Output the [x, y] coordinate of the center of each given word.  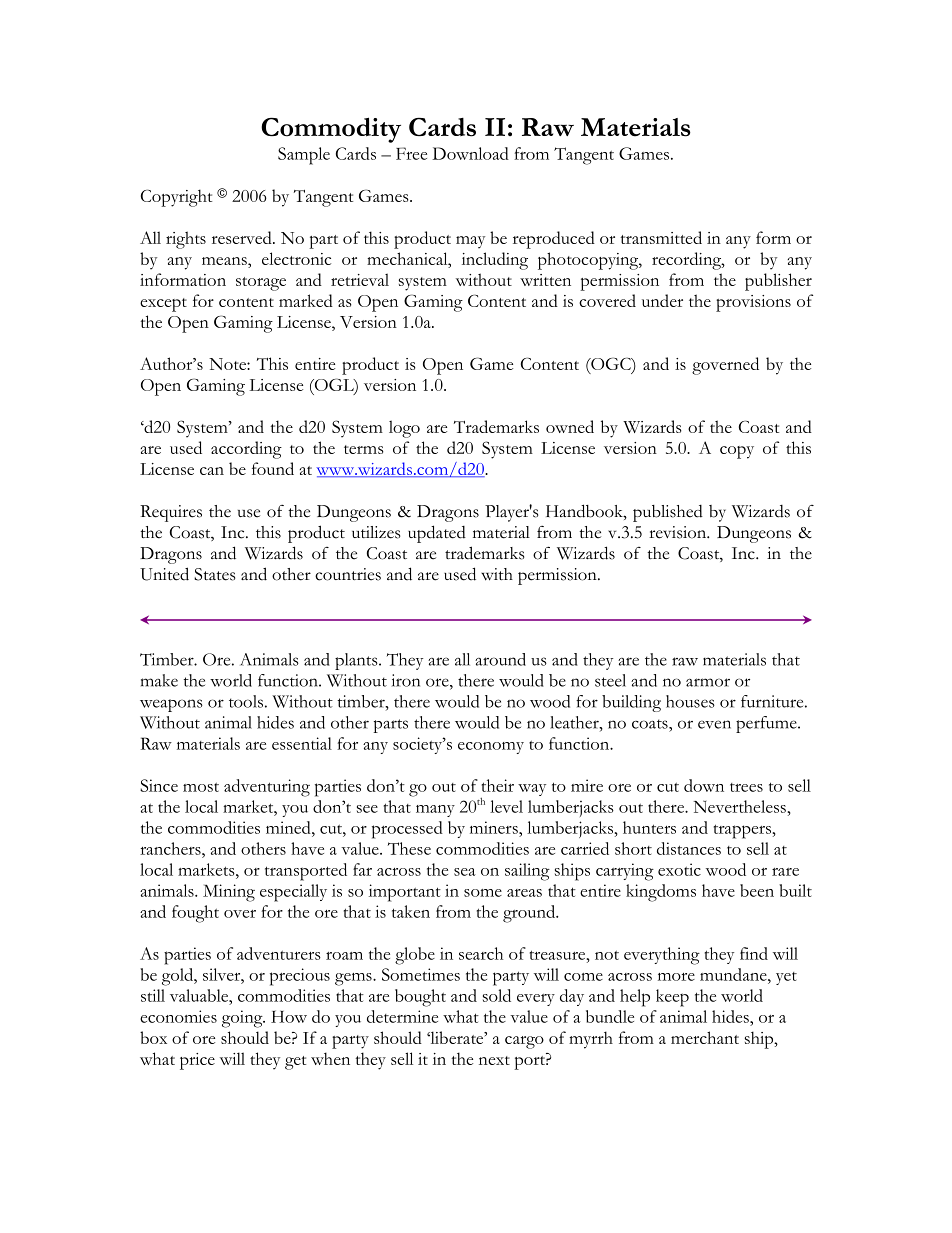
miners [495, 827]
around [500, 659]
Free [411, 153]
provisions [753, 303]
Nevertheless [739, 806]
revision [679, 532]
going [243, 1019]
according [246, 450]
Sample [304, 156]
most [201, 787]
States [214, 574]
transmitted [661, 237]
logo [404, 429]
